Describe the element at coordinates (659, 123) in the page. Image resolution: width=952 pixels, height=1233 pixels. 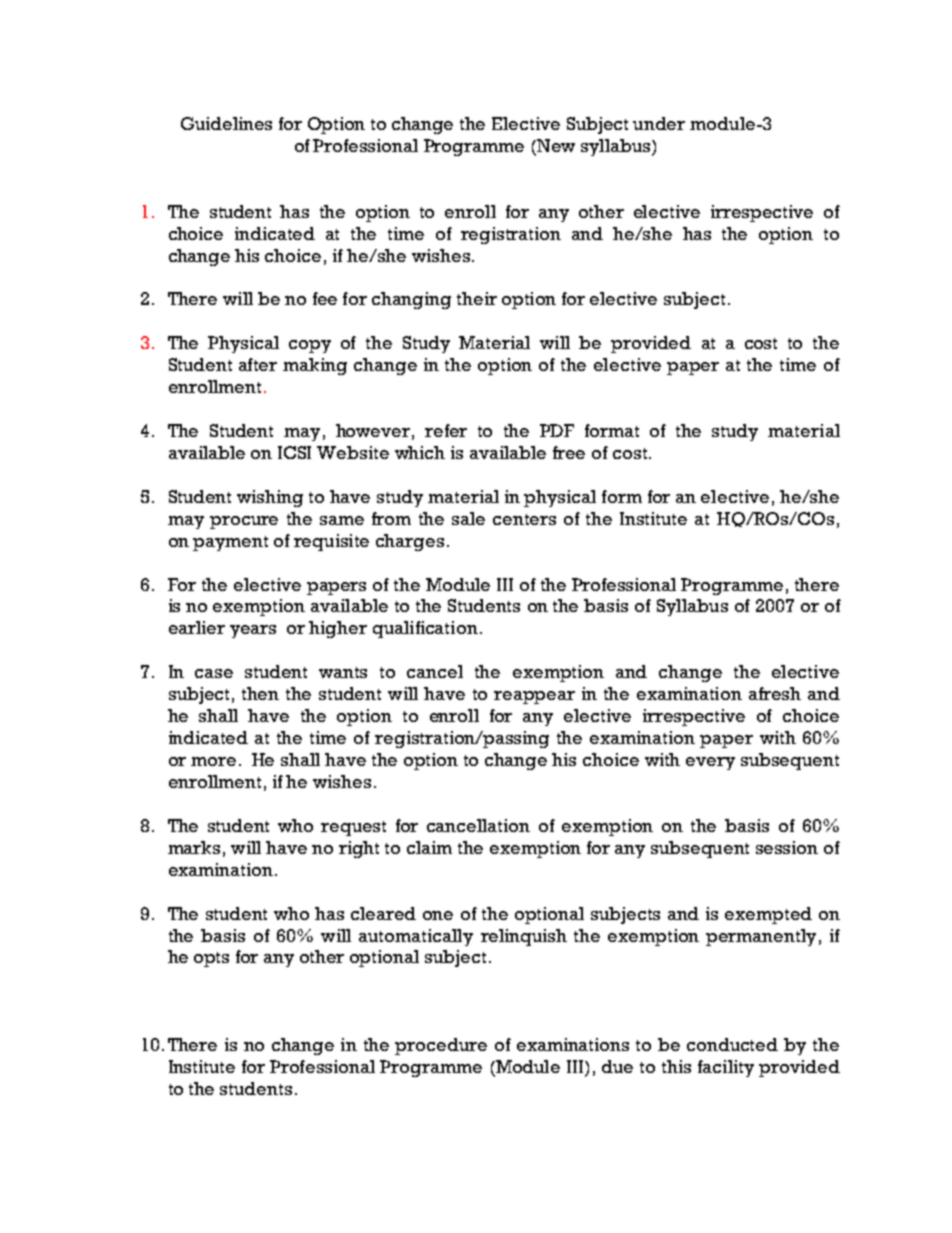
I see `under` at that location.
